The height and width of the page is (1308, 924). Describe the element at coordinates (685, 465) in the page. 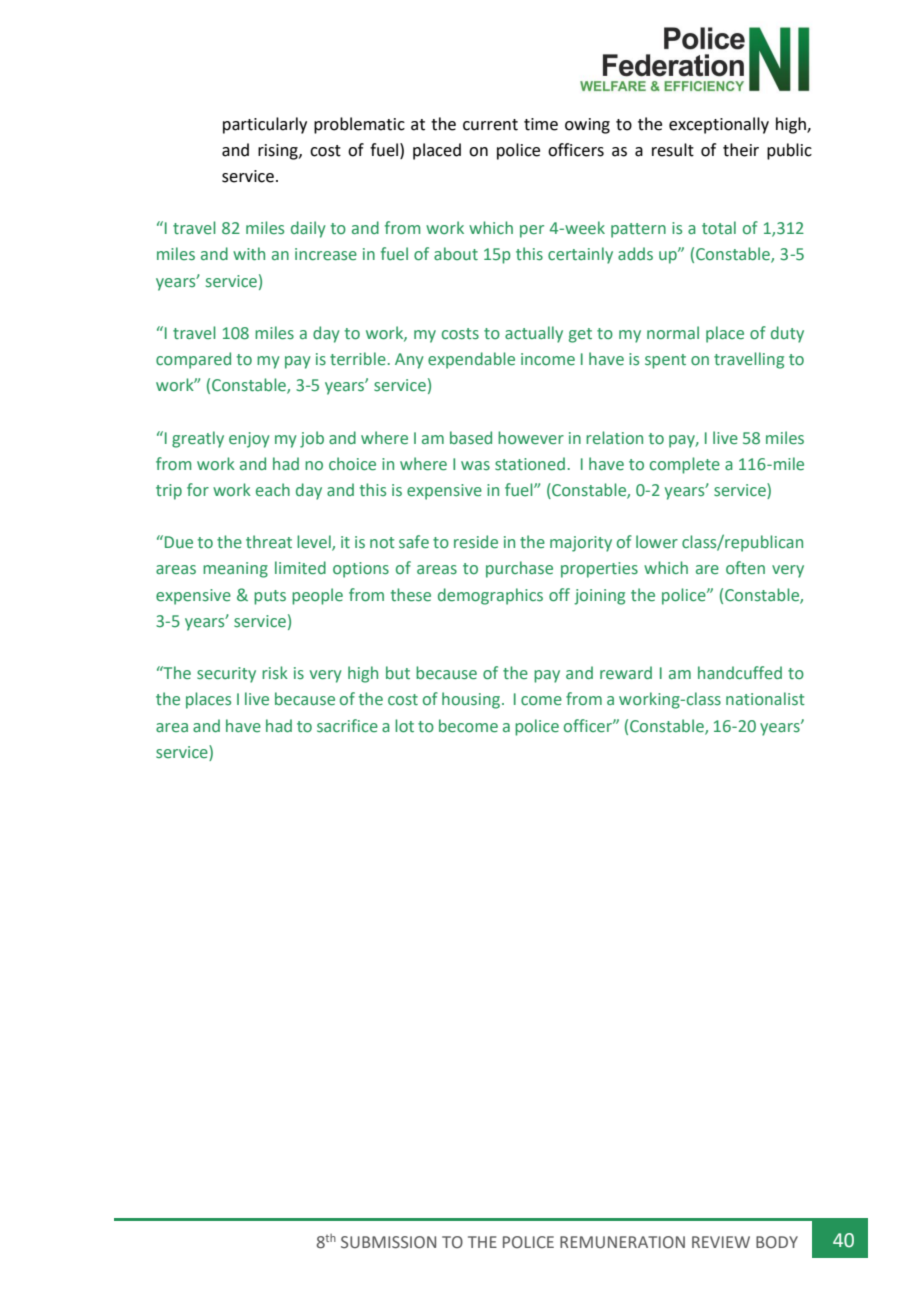

I see `complete` at that location.
